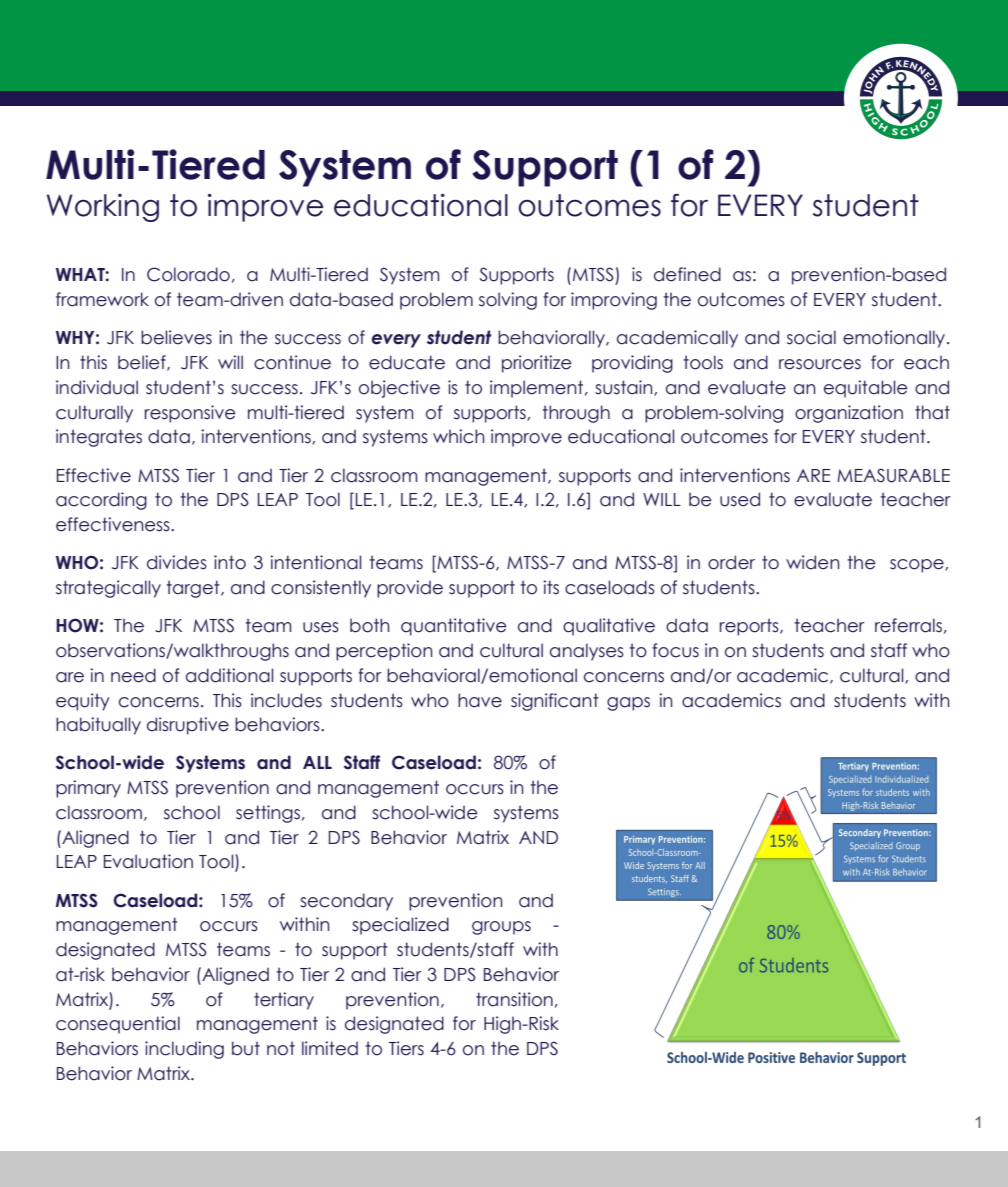  What do you see at coordinates (194, 589) in the image?
I see `target` at bounding box center [194, 589].
